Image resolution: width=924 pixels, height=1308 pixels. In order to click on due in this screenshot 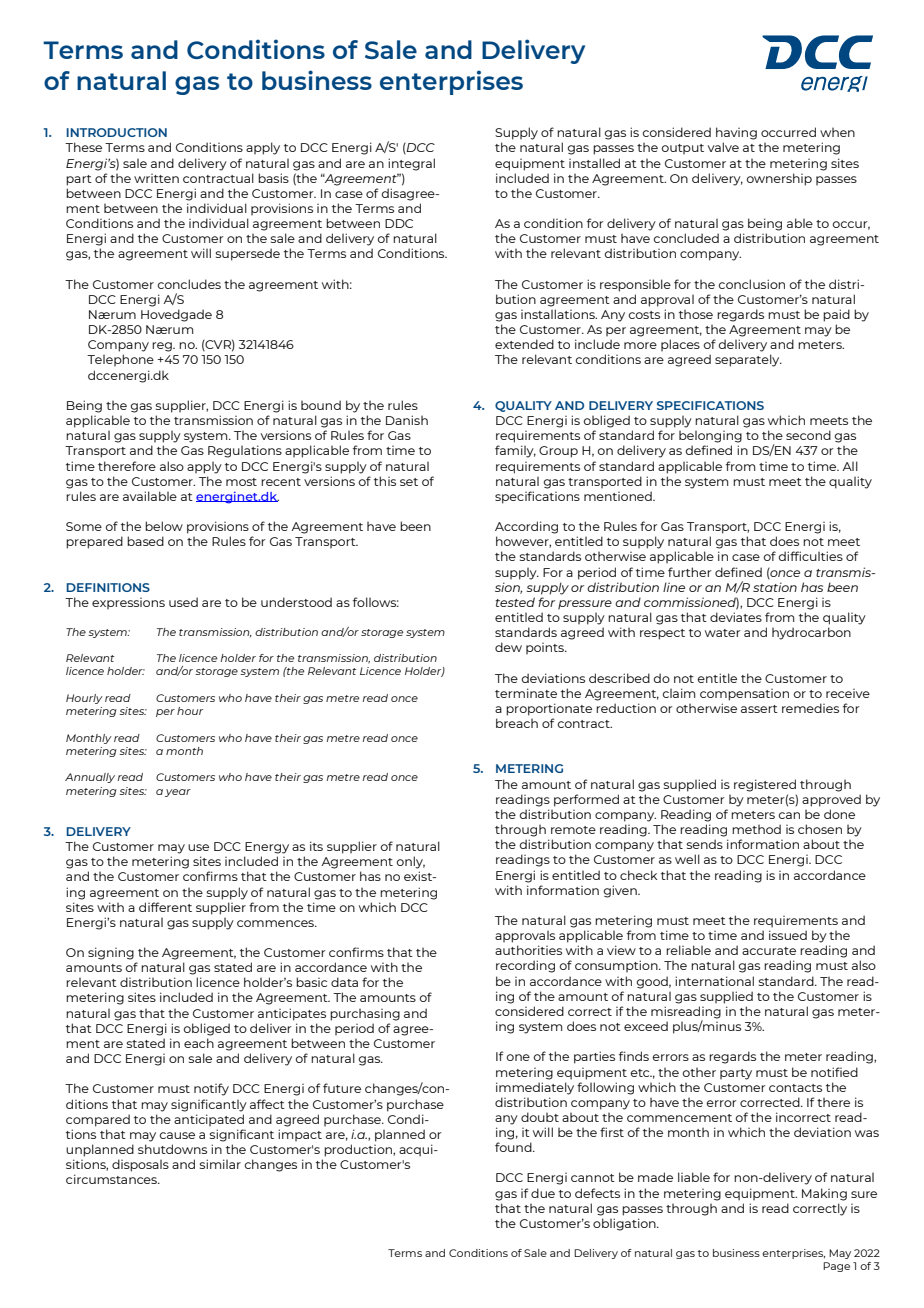, I will do `click(543, 1193)`.
